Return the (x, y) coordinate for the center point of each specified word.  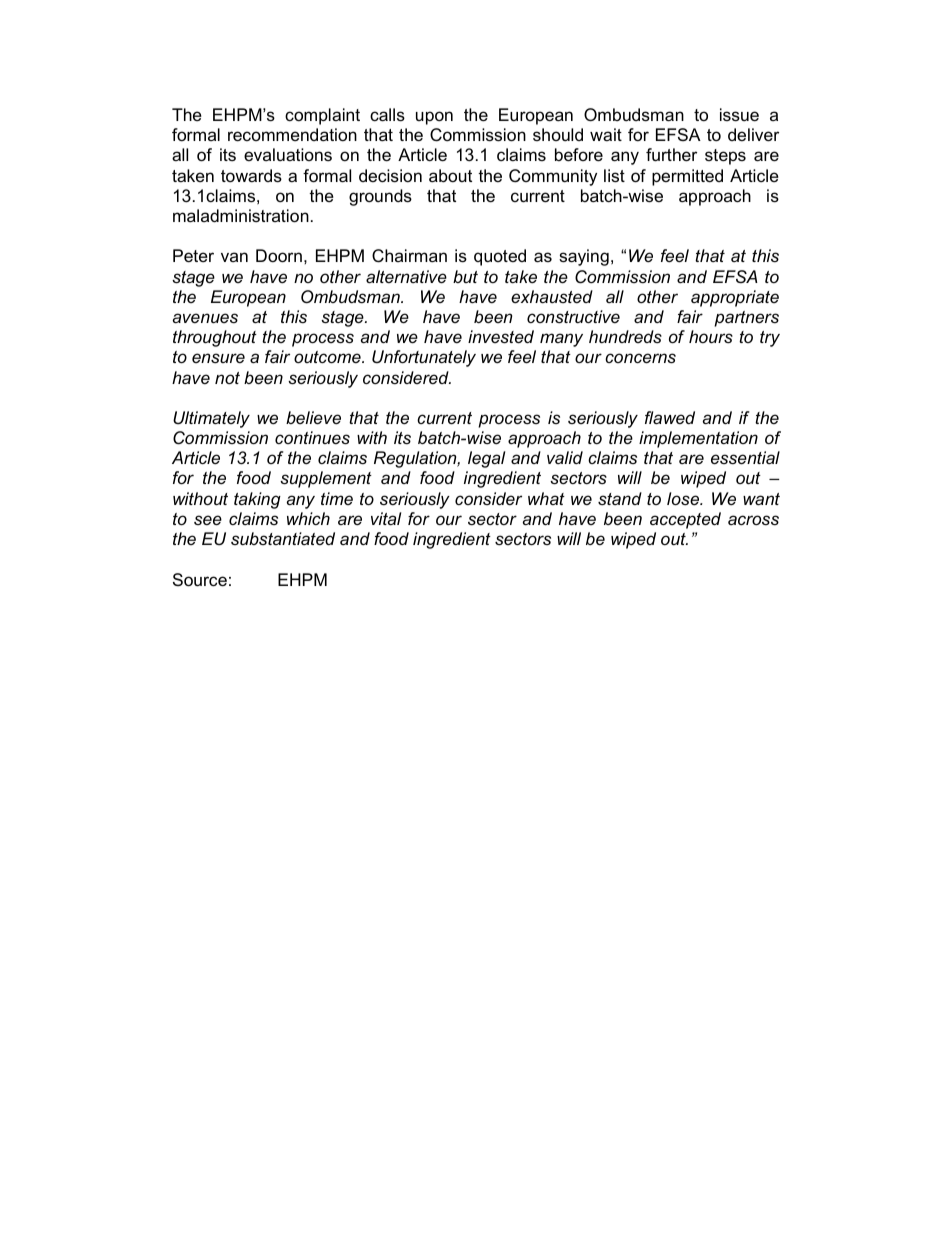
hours (711, 336)
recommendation (292, 135)
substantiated (283, 538)
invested (501, 337)
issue (739, 115)
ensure (218, 358)
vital (386, 518)
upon (434, 118)
